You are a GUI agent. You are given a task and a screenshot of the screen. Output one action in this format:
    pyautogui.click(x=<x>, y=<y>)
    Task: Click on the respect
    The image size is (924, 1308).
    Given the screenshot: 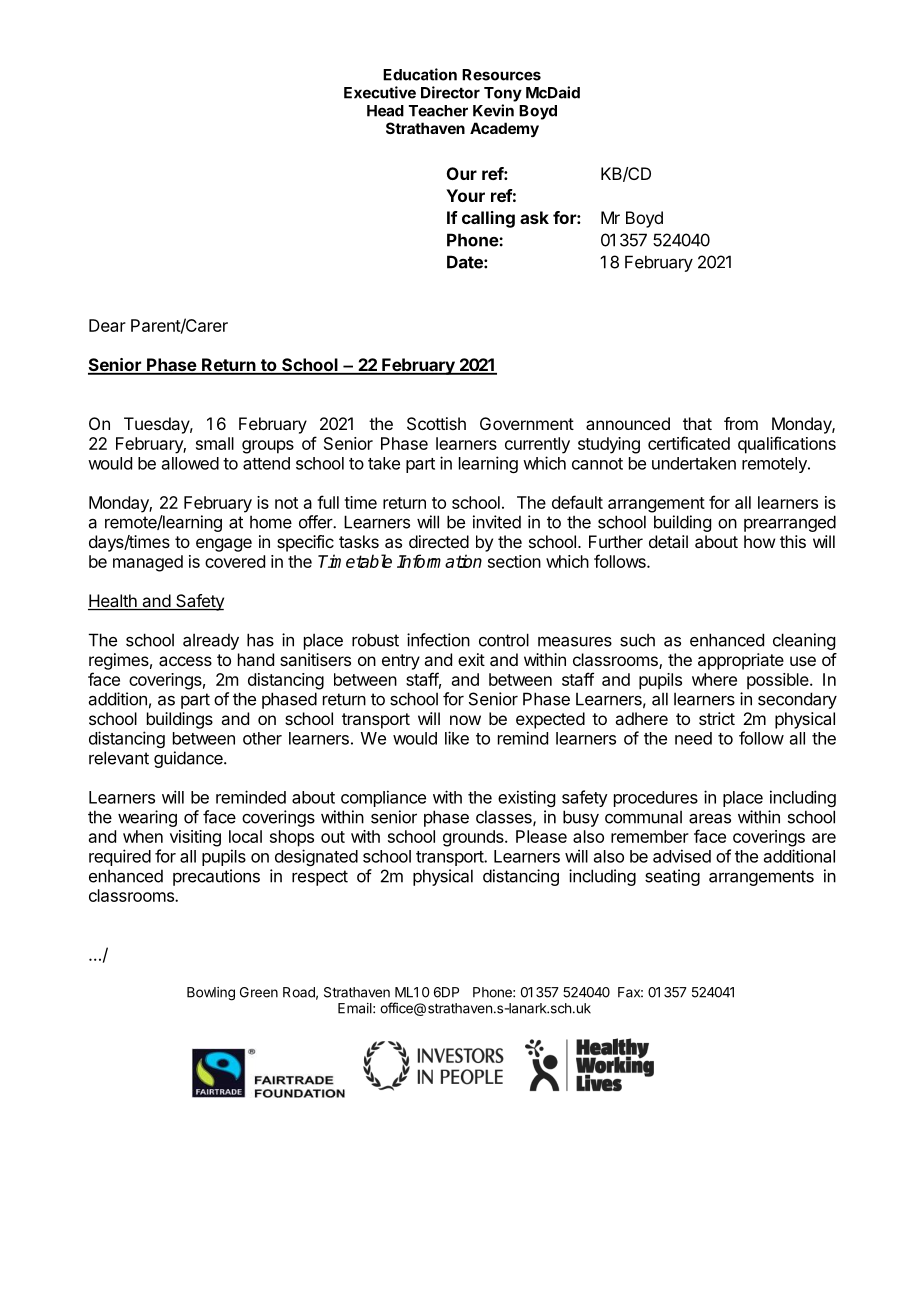 What is the action you would take?
    pyautogui.click(x=320, y=878)
